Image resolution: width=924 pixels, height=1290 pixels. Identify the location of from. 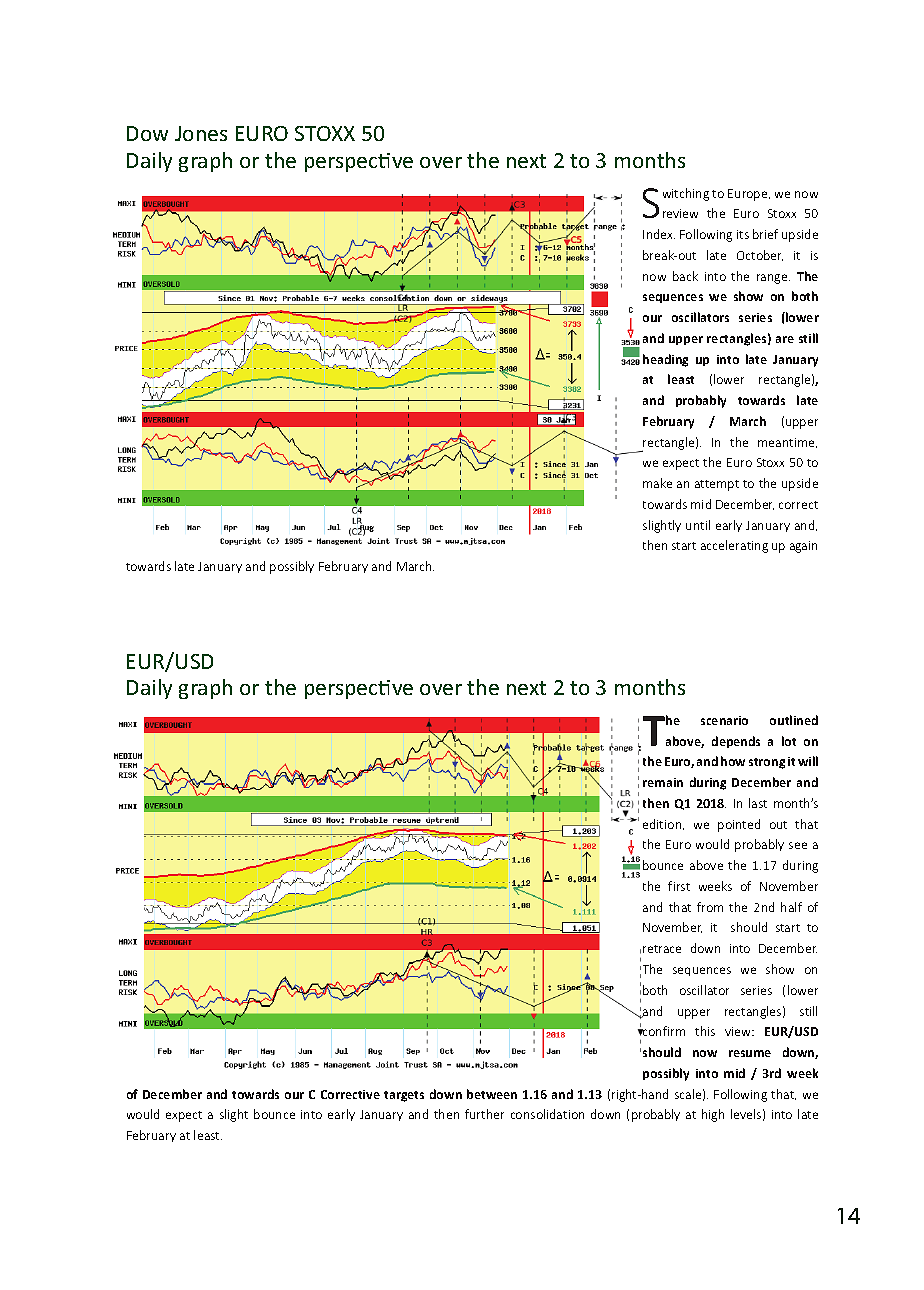
(710, 907).
